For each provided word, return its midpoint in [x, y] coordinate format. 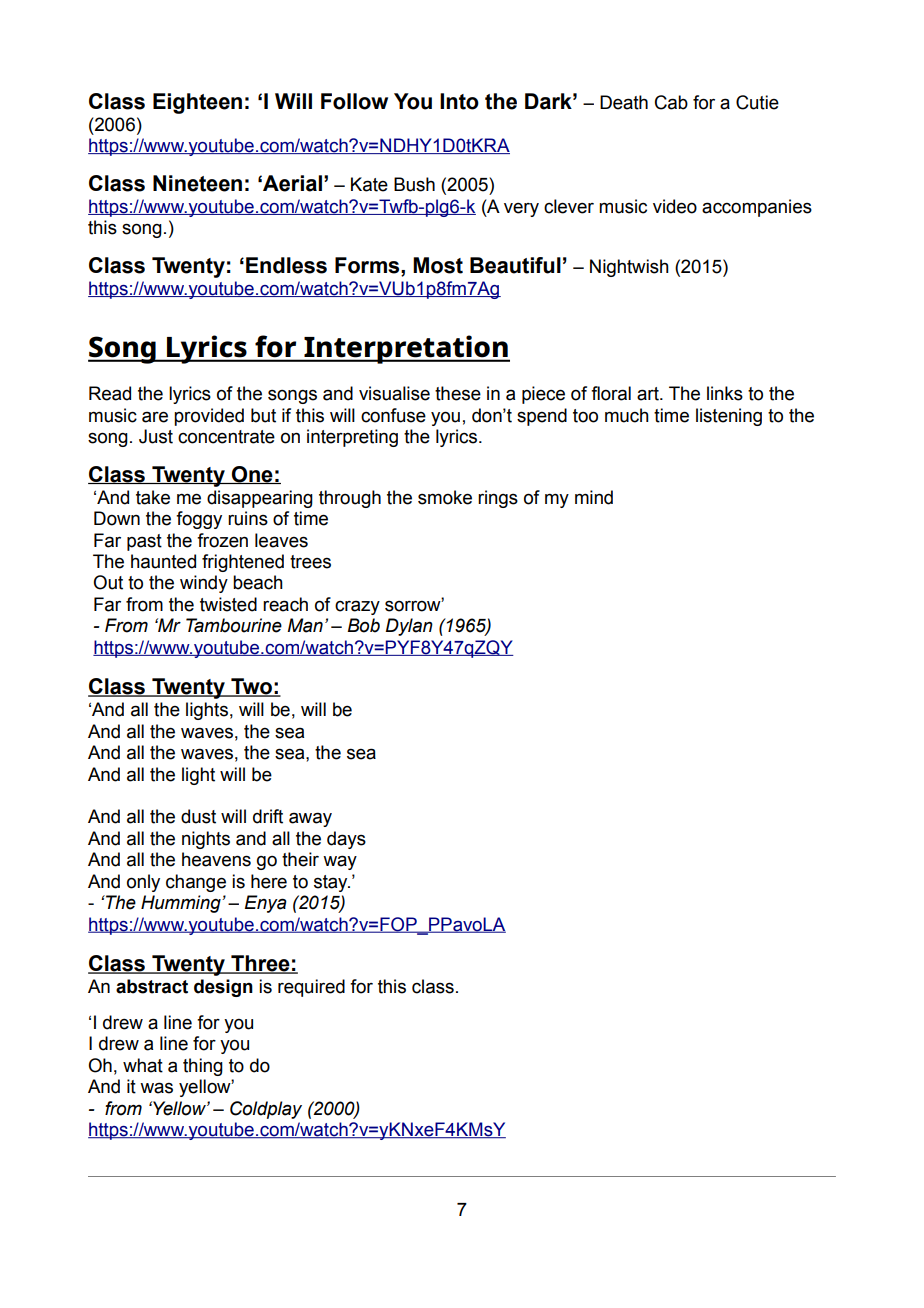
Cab [671, 102]
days [346, 840]
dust [198, 816]
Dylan [409, 627]
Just [156, 436]
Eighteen [197, 103]
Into [459, 101]
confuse [393, 415]
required [311, 988]
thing [203, 1067]
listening [729, 417]
